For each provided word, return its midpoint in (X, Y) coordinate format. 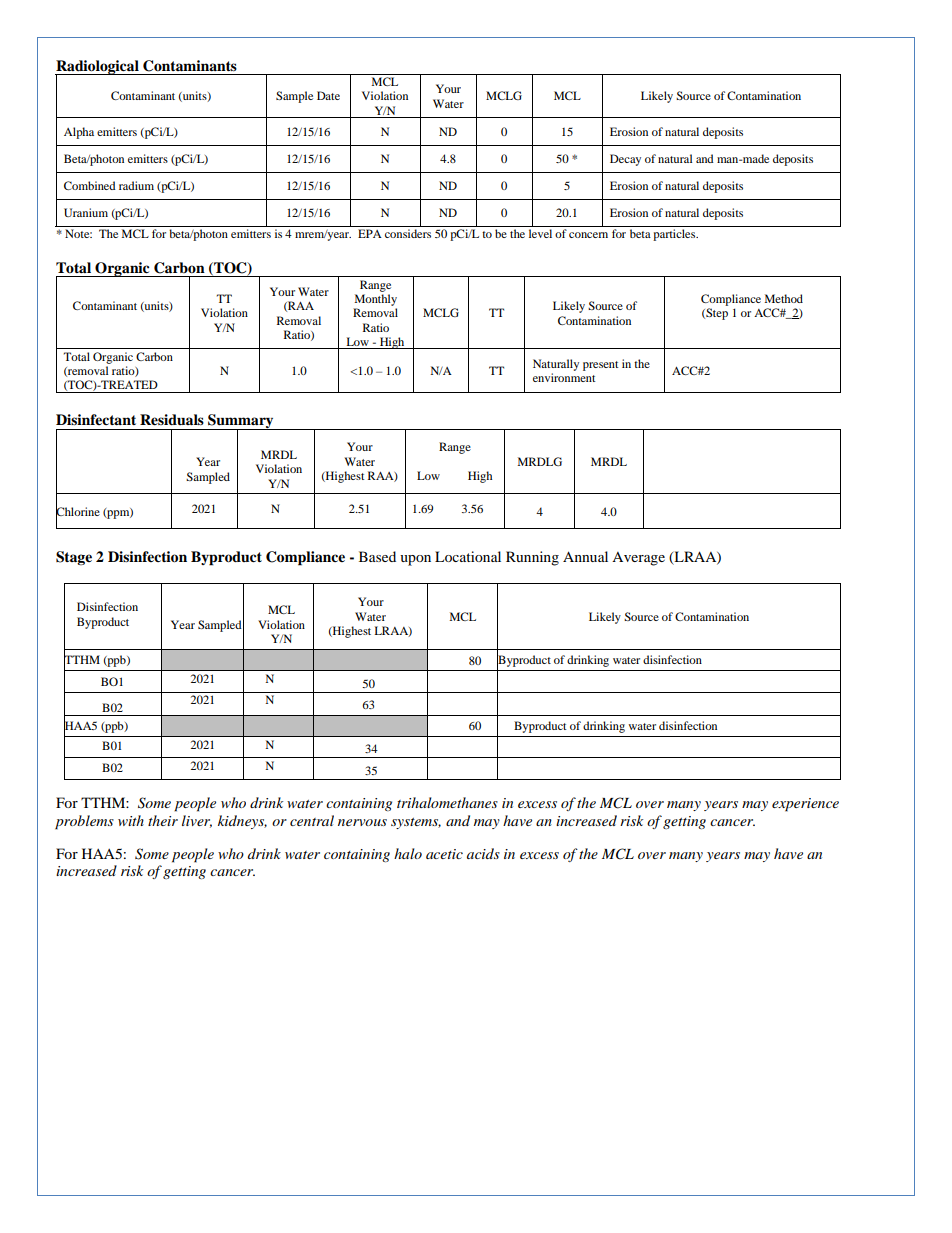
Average (638, 559)
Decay (625, 160)
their (163, 820)
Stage (74, 558)
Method (784, 298)
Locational (468, 556)
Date (328, 95)
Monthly (376, 300)
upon (415, 560)
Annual (585, 556)
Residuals (172, 420)
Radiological (98, 68)
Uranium (86, 212)
